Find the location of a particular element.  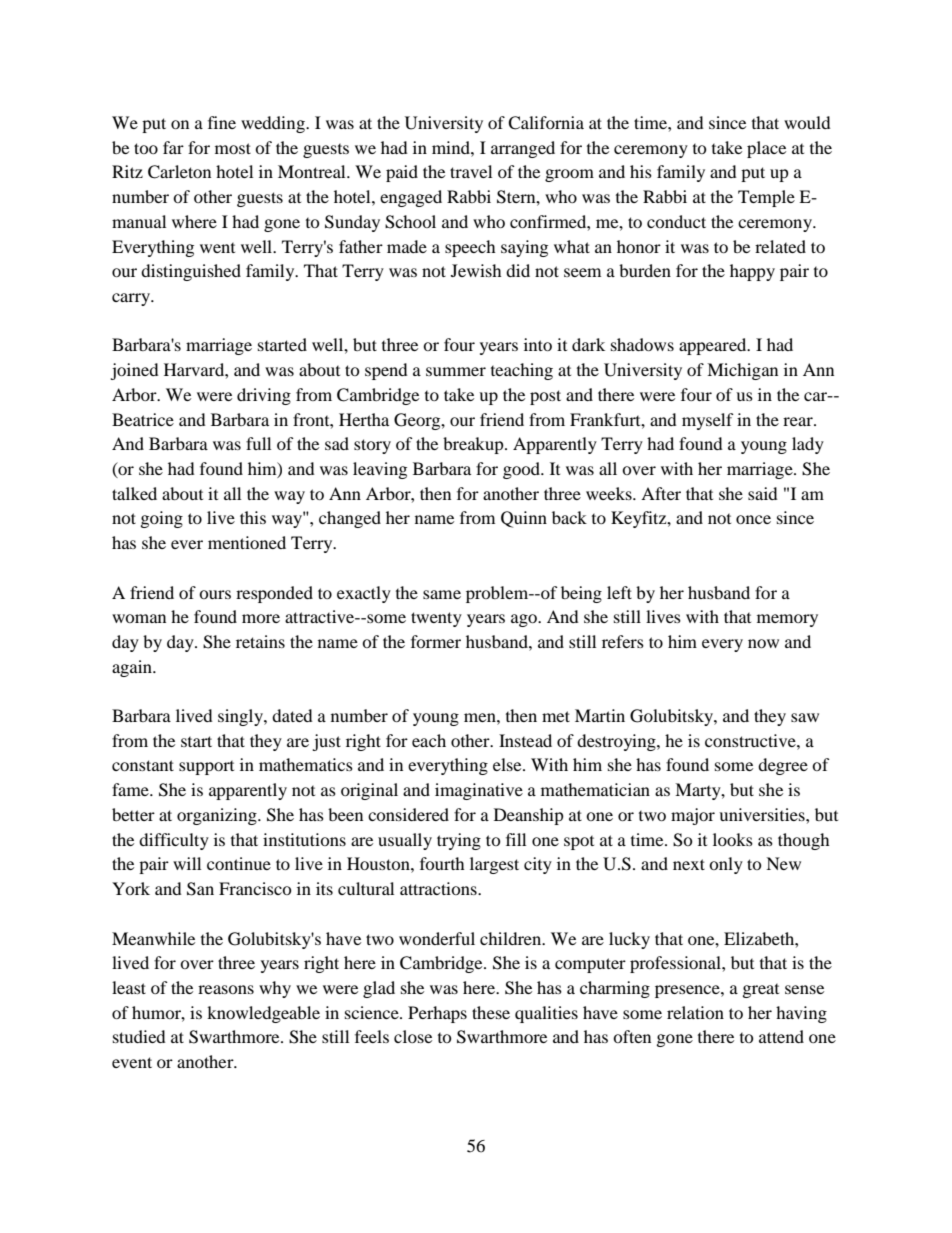

most is located at coordinates (233, 148).
